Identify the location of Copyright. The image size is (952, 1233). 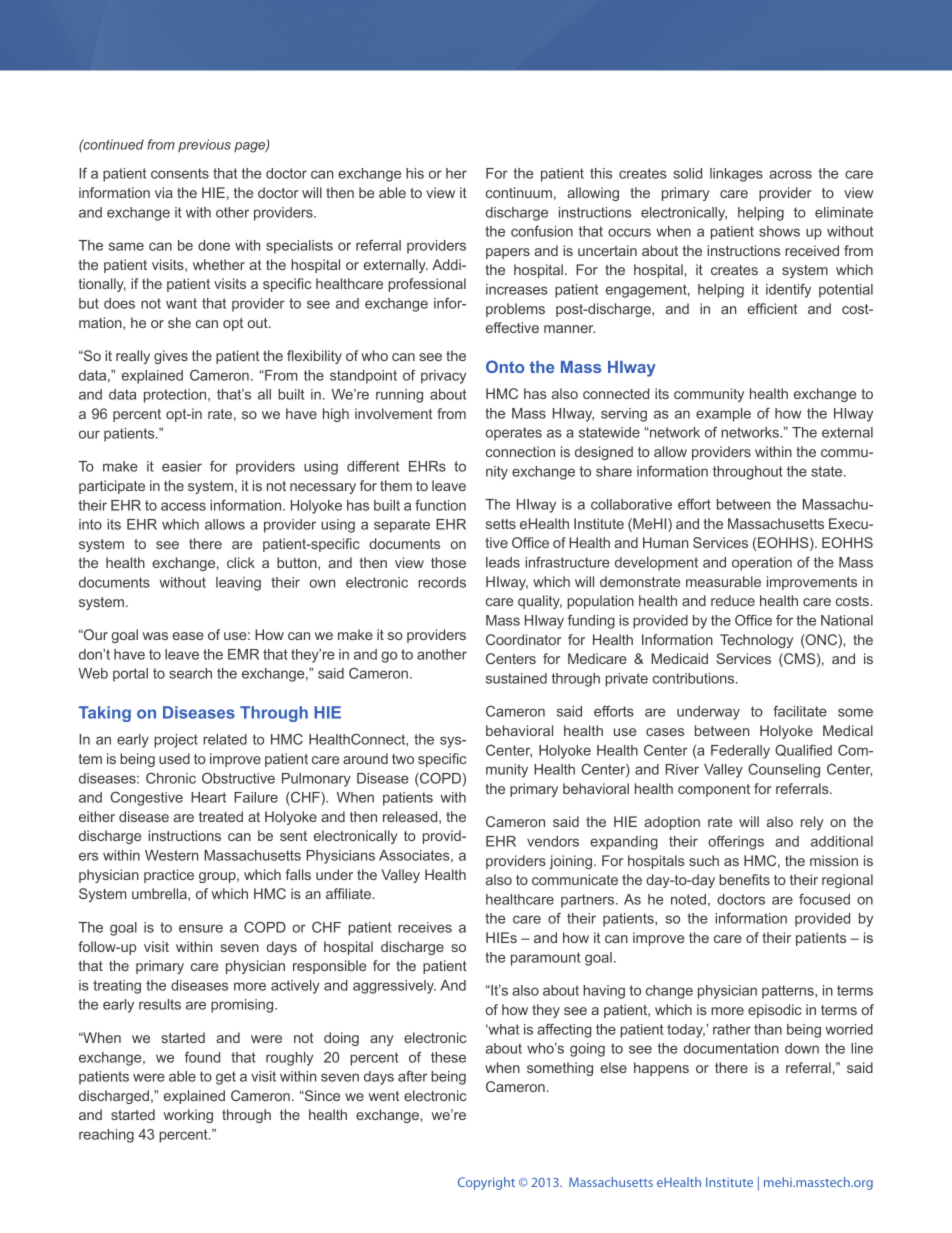
(486, 1183).
